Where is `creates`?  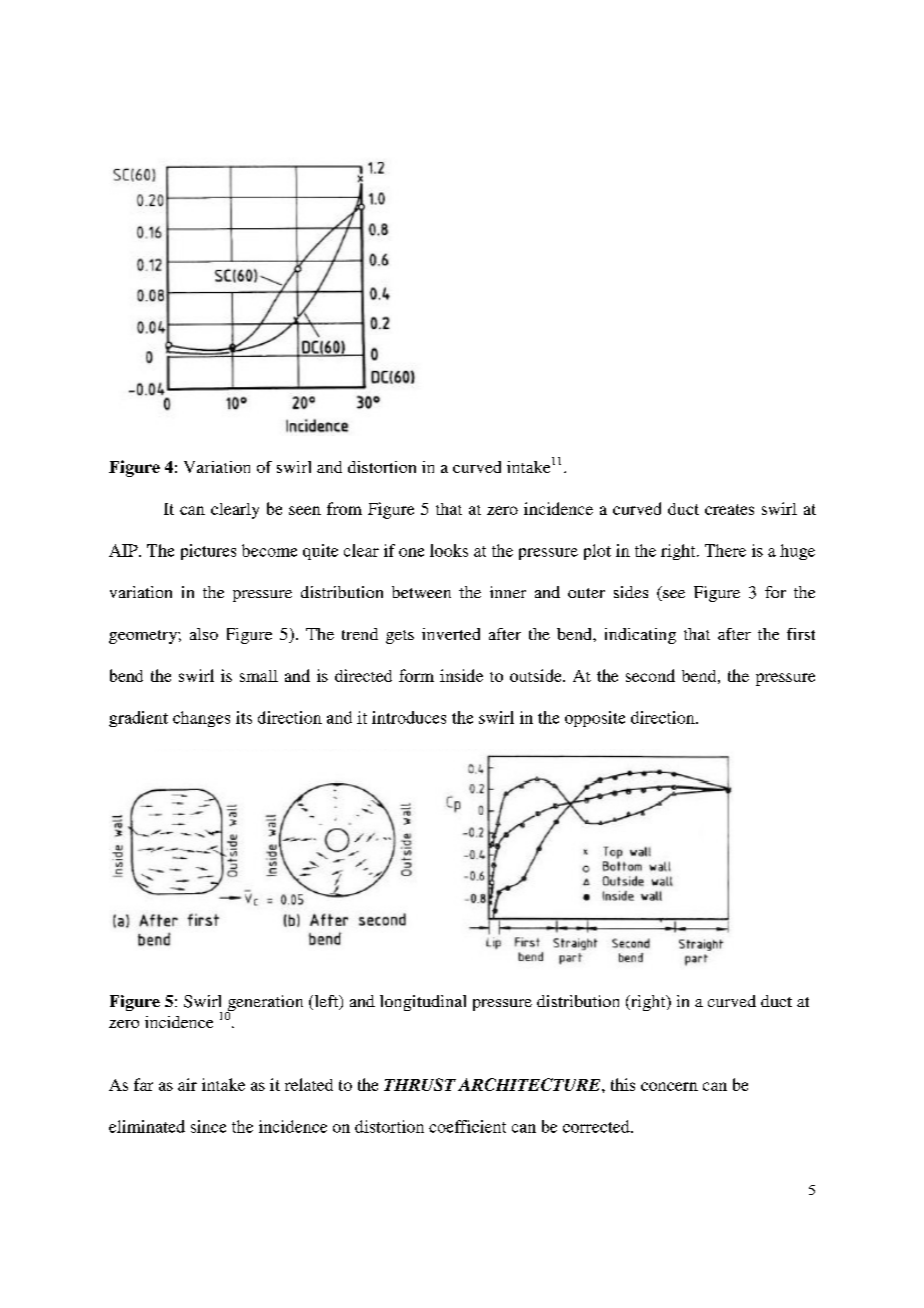
creates is located at coordinates (729, 509).
